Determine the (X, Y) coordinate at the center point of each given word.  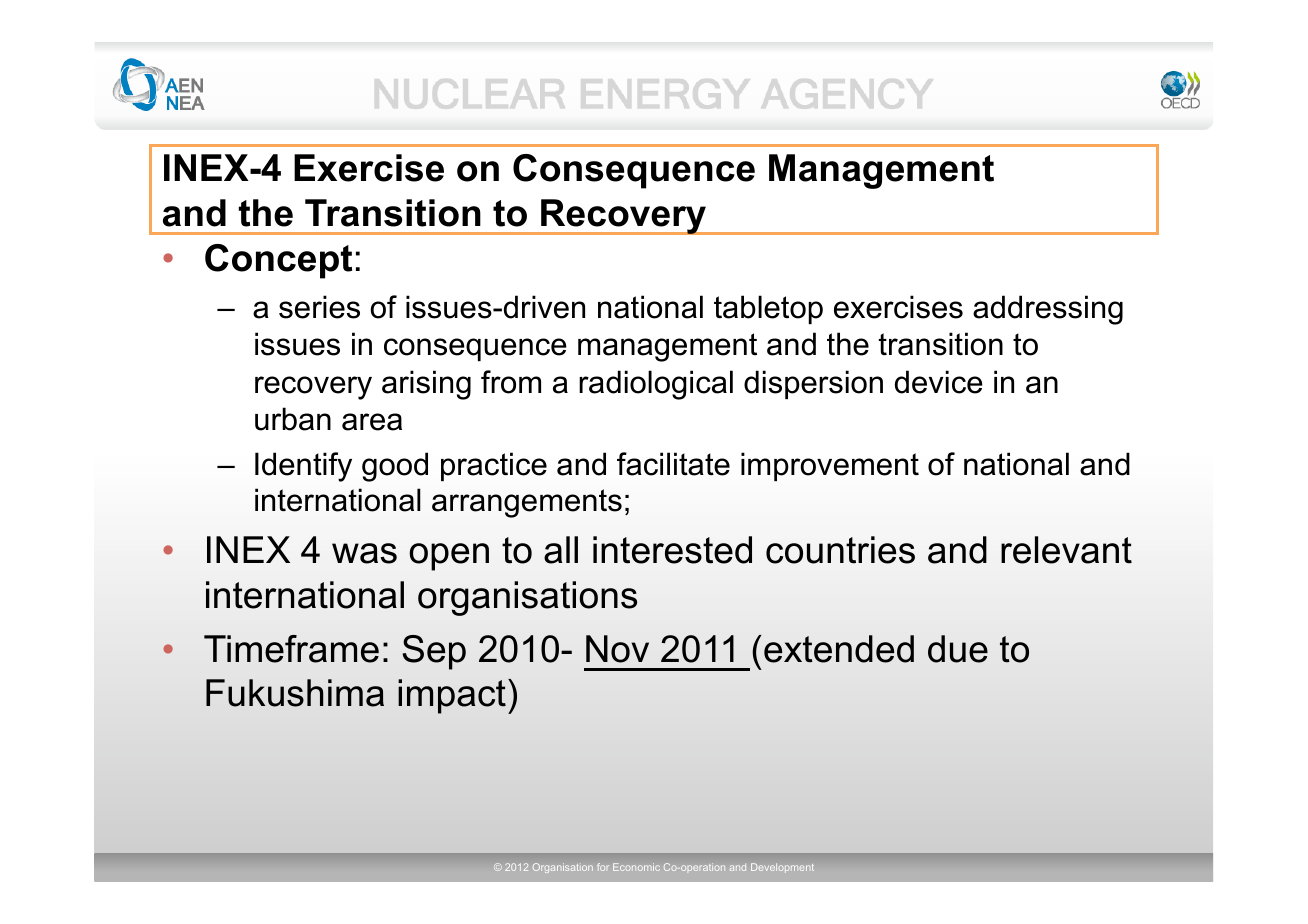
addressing (1048, 310)
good (395, 467)
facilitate (673, 464)
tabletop (768, 309)
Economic (636, 867)
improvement (830, 466)
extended (839, 649)
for (603, 867)
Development (782, 868)
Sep (434, 652)
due (958, 649)
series (319, 307)
